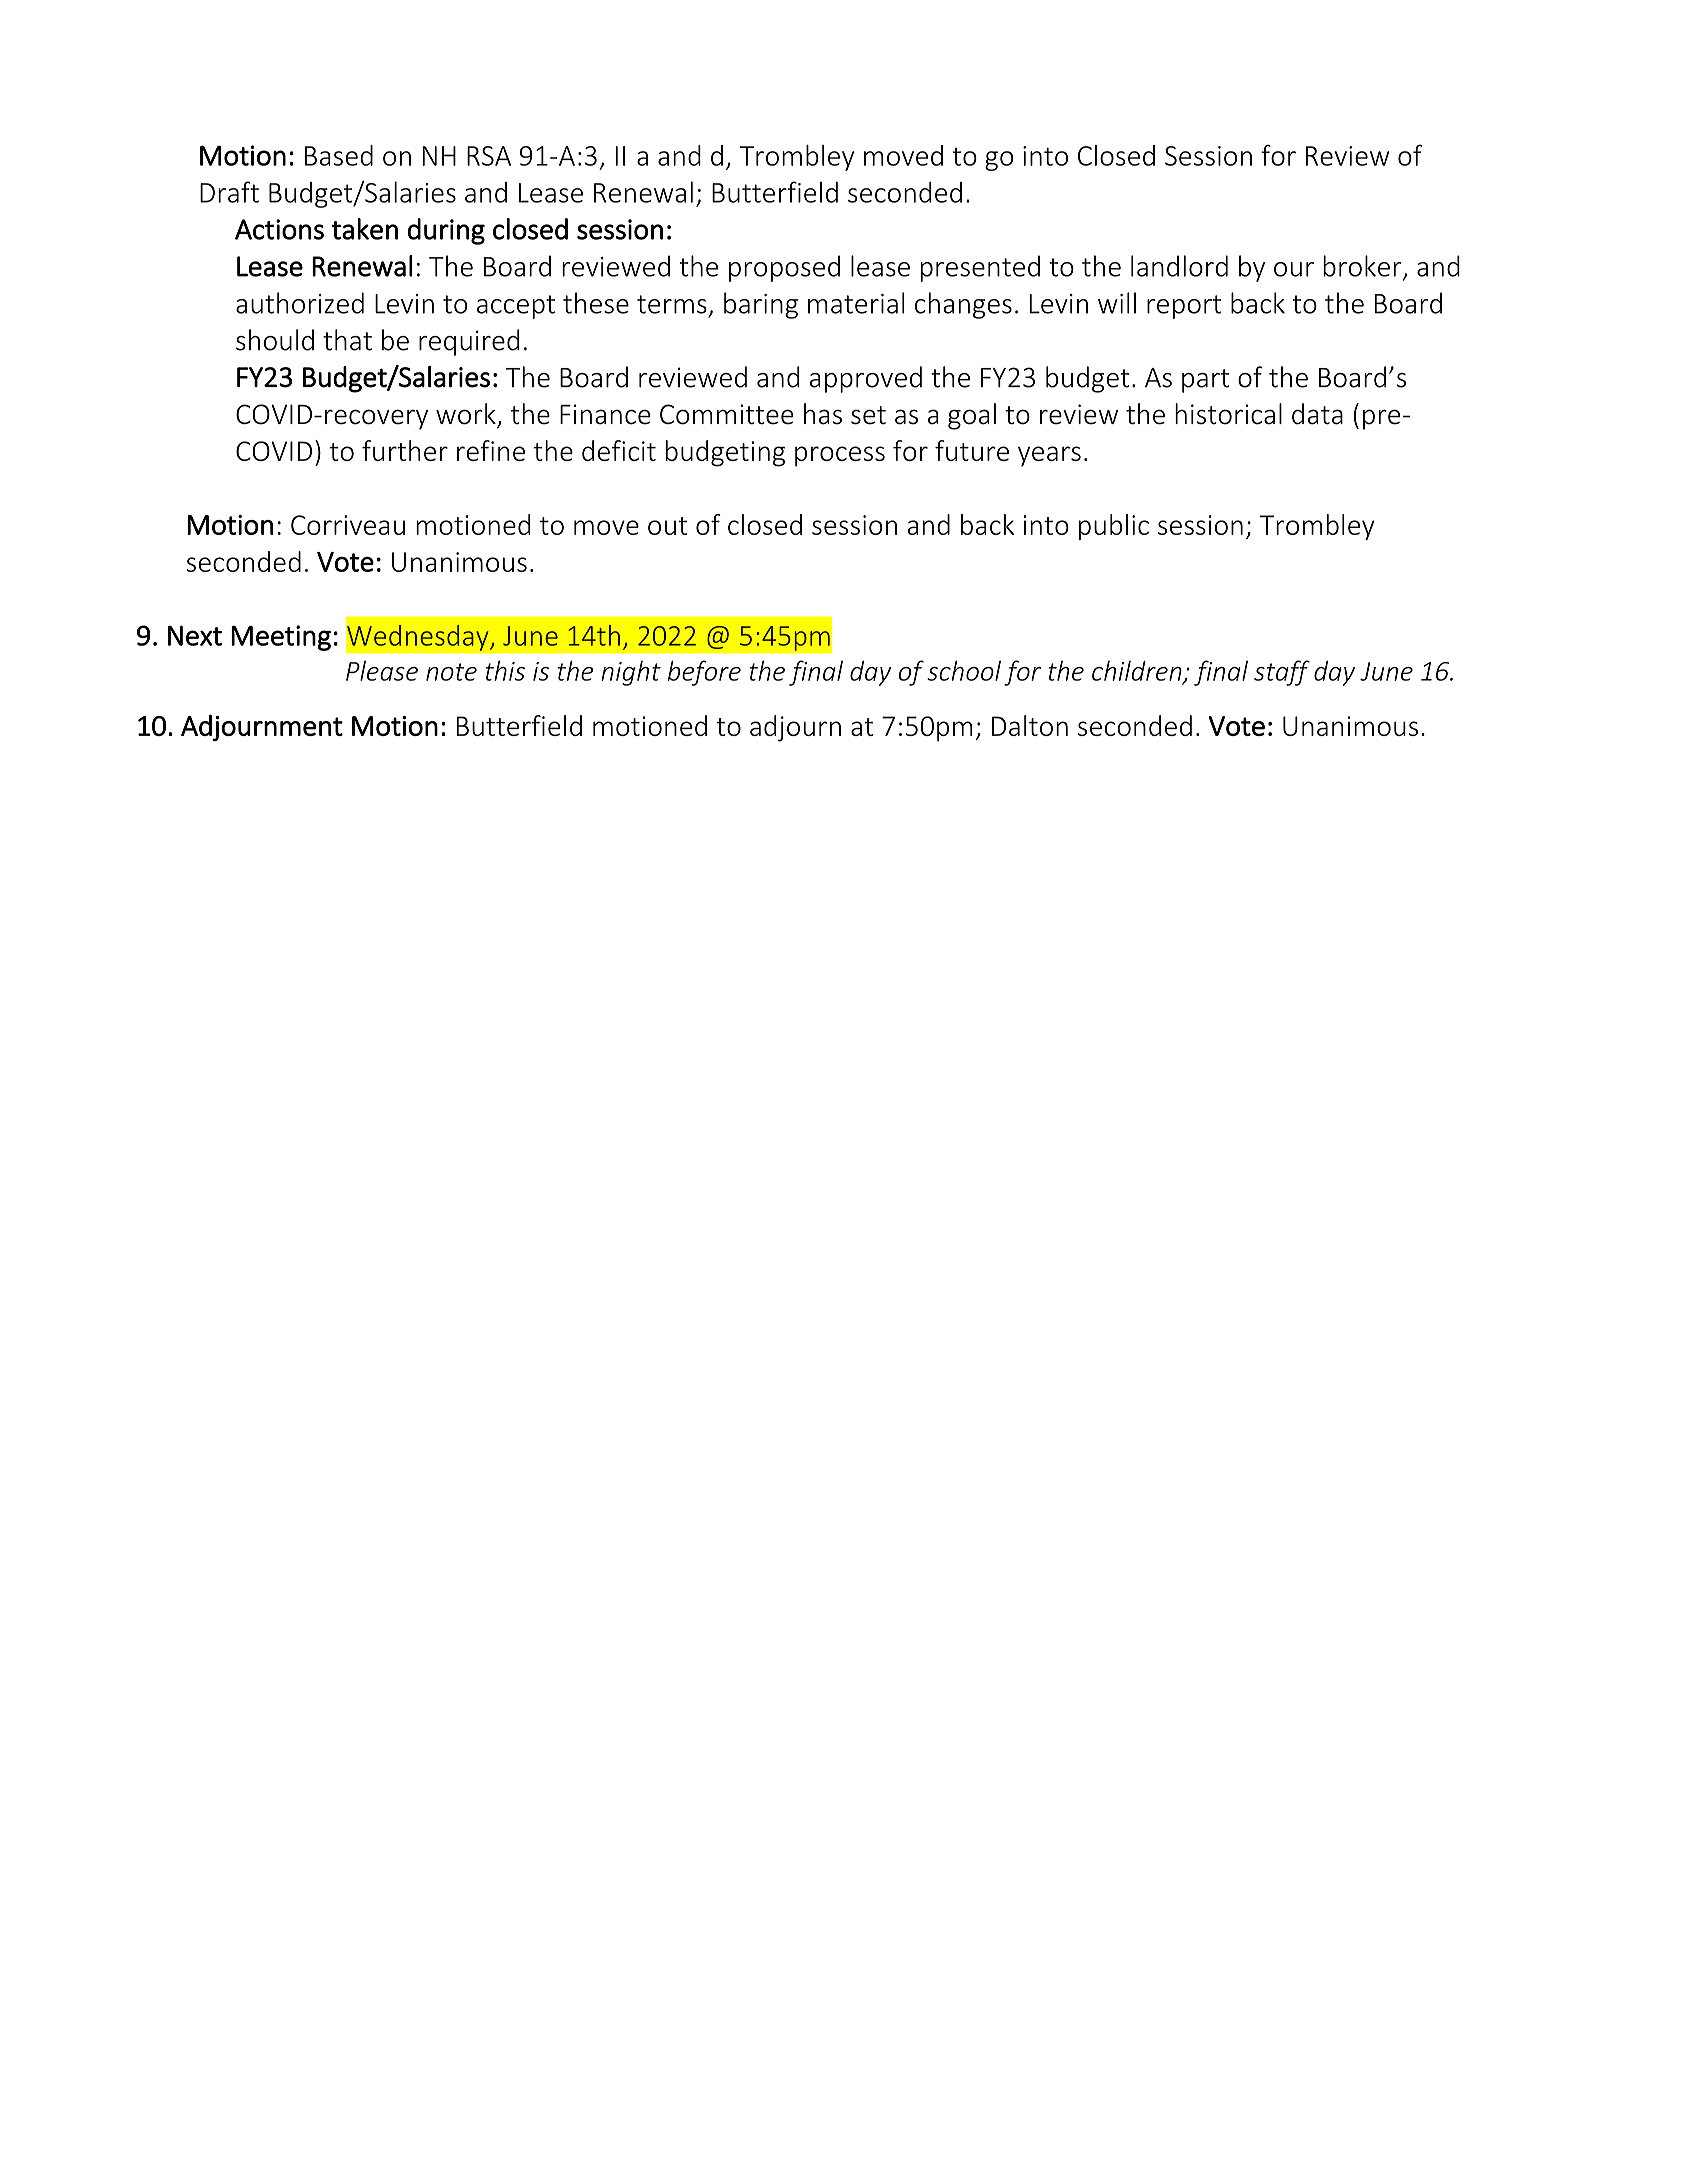 The height and width of the screenshot is (2176, 1682). I want to click on before, so click(704, 673).
